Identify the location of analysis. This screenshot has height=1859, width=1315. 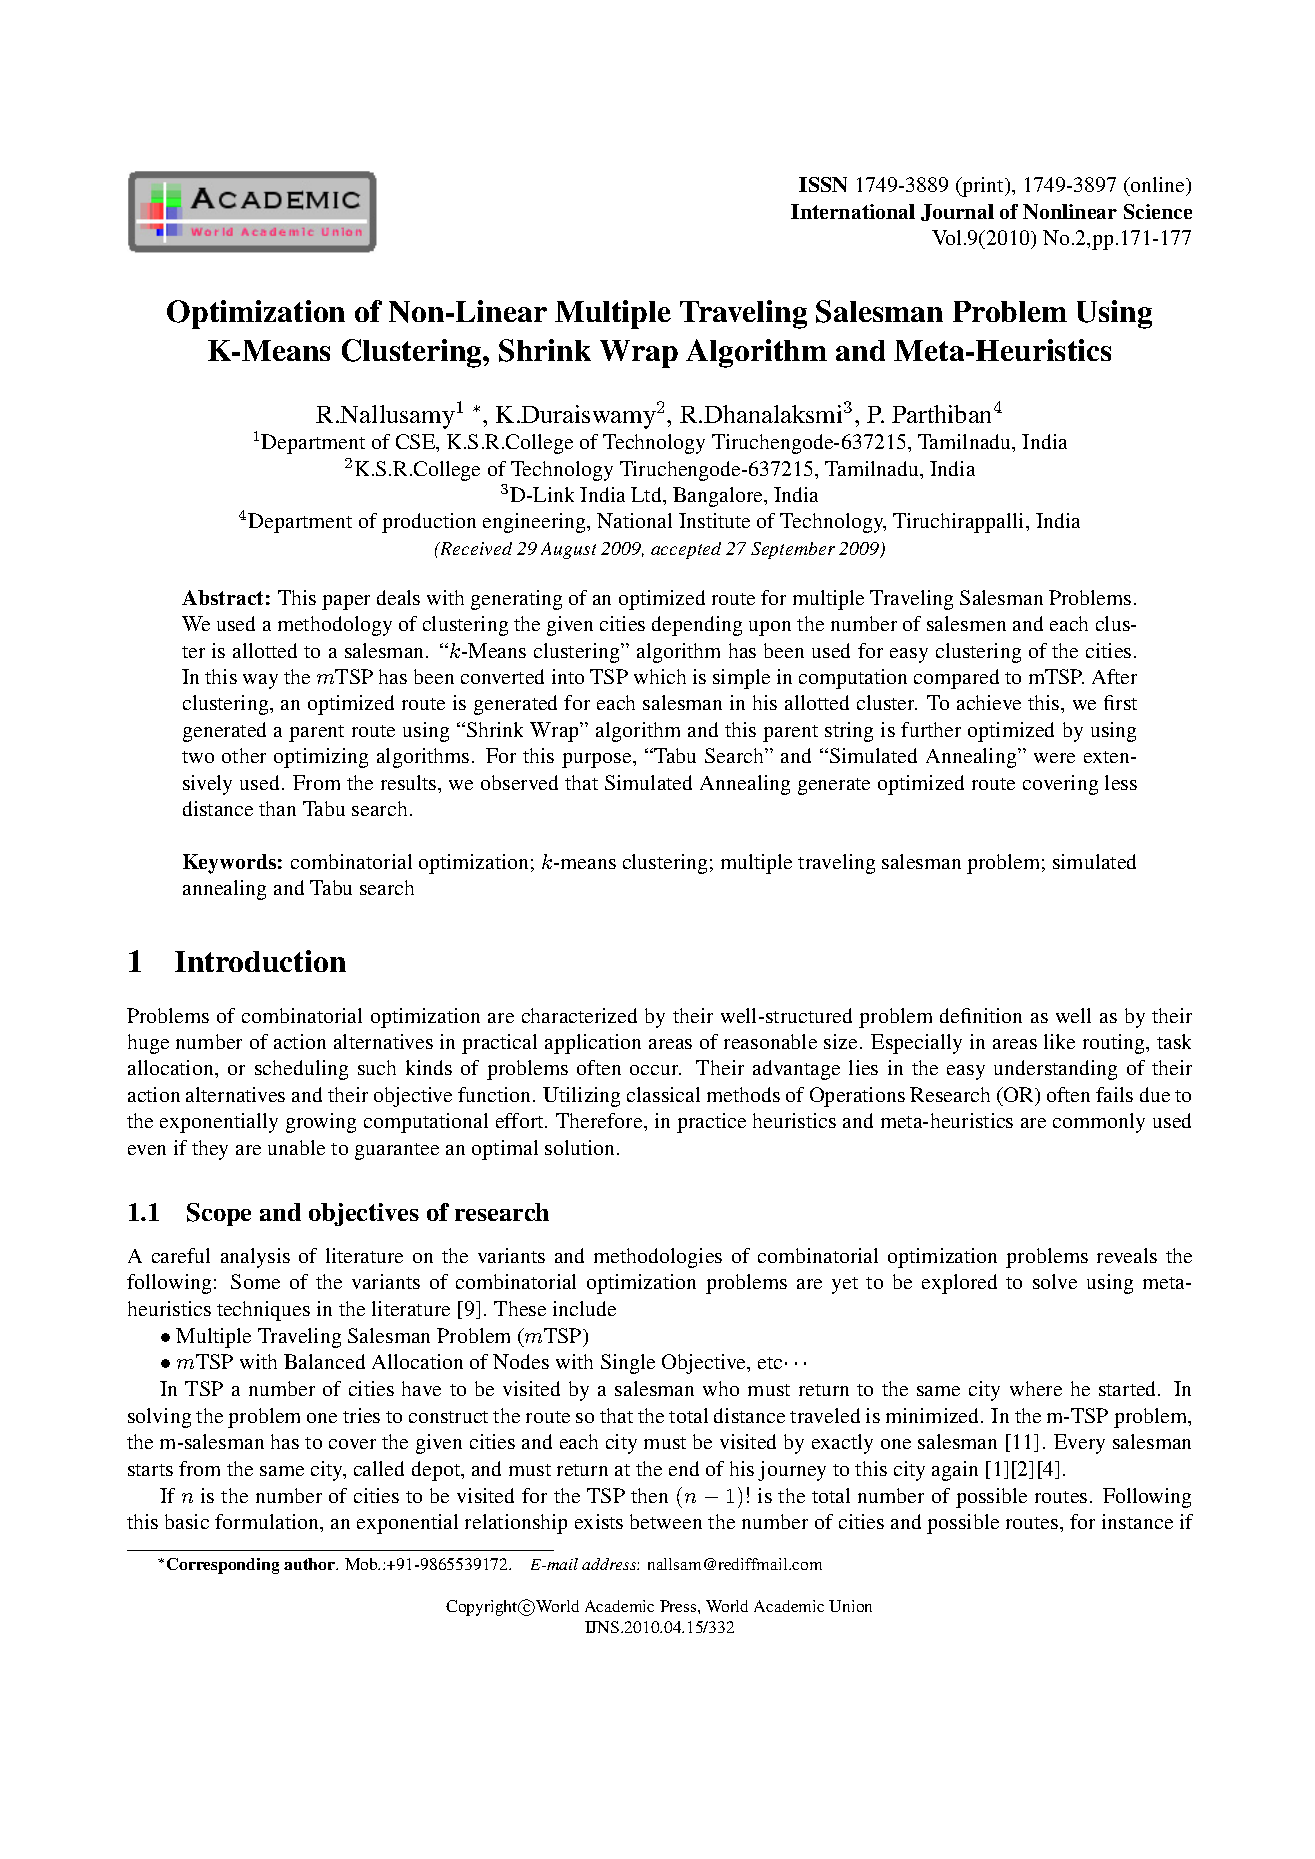
(255, 1258).
